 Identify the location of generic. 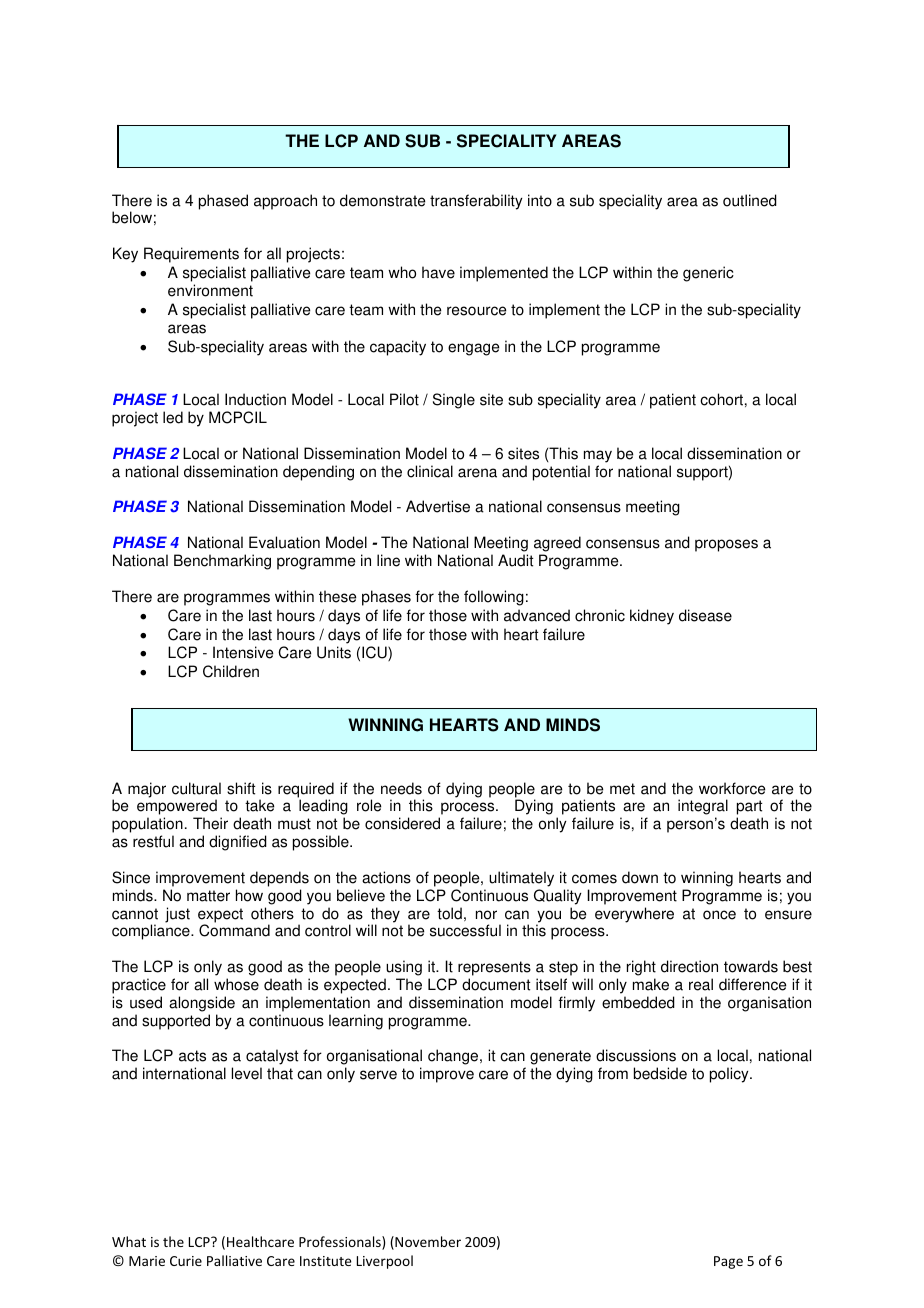
(708, 274).
